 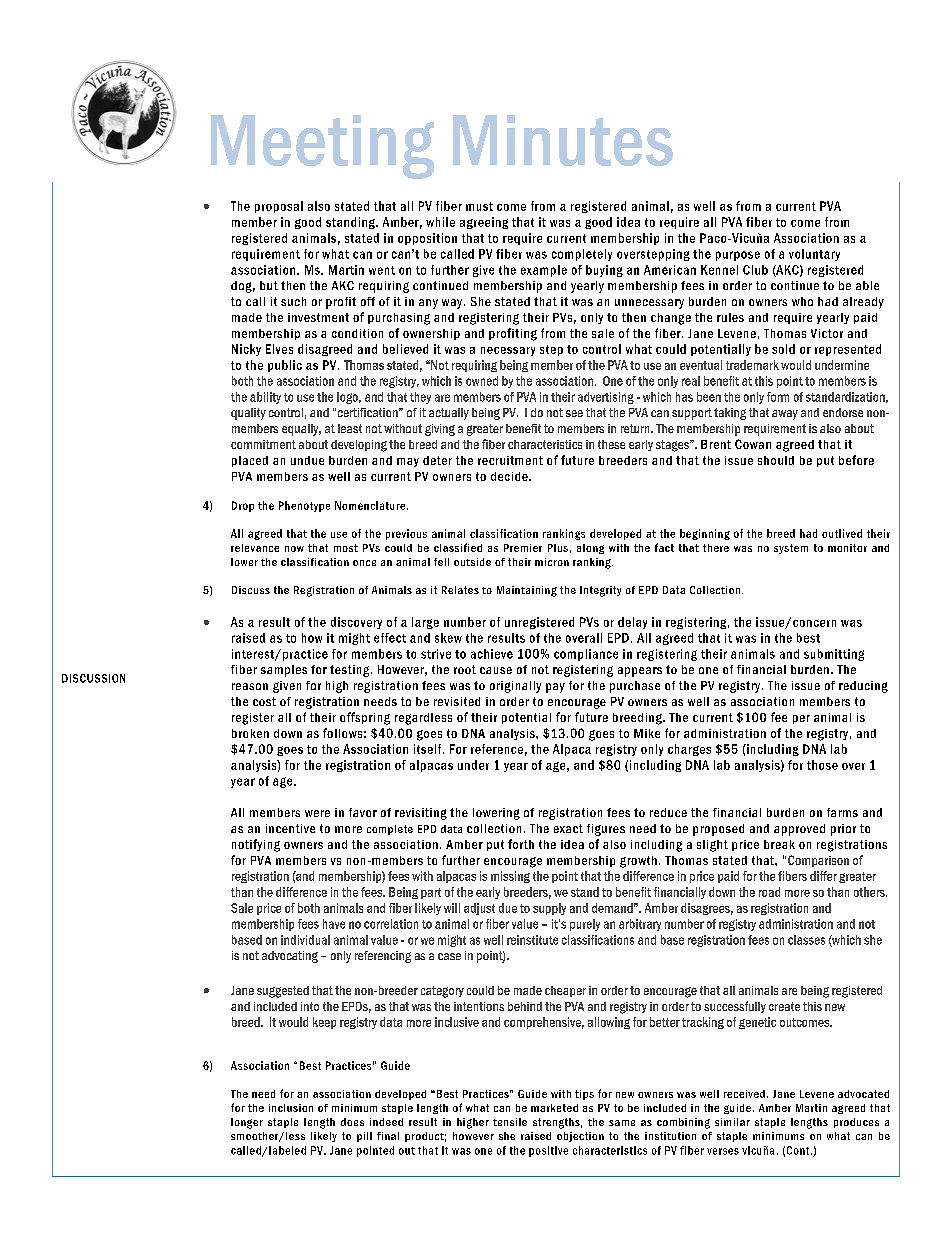 What do you see at coordinates (744, 1094) in the page?
I see `received` at bounding box center [744, 1094].
